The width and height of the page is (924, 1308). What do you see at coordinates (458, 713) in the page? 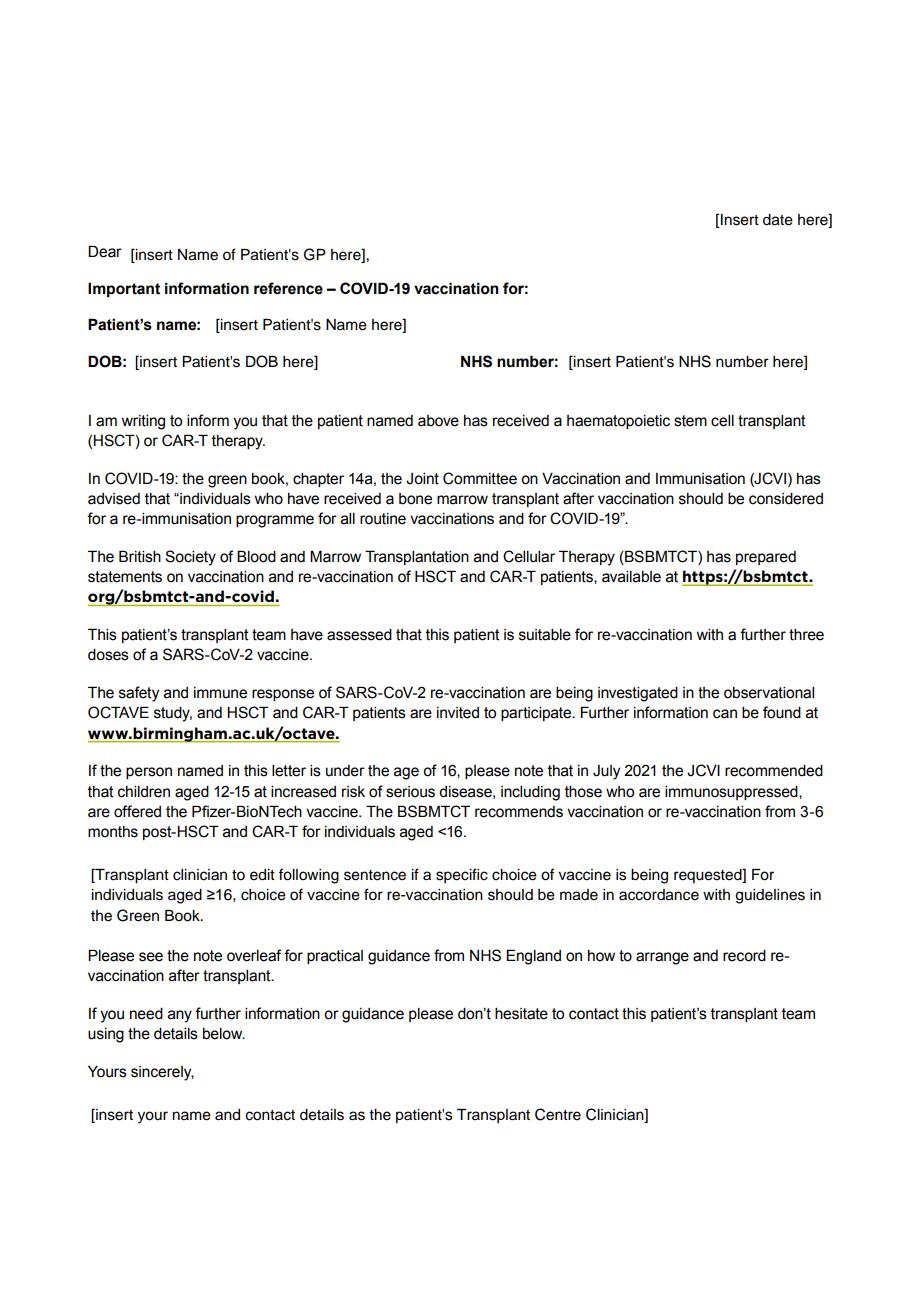
I see `invited` at bounding box center [458, 713].
